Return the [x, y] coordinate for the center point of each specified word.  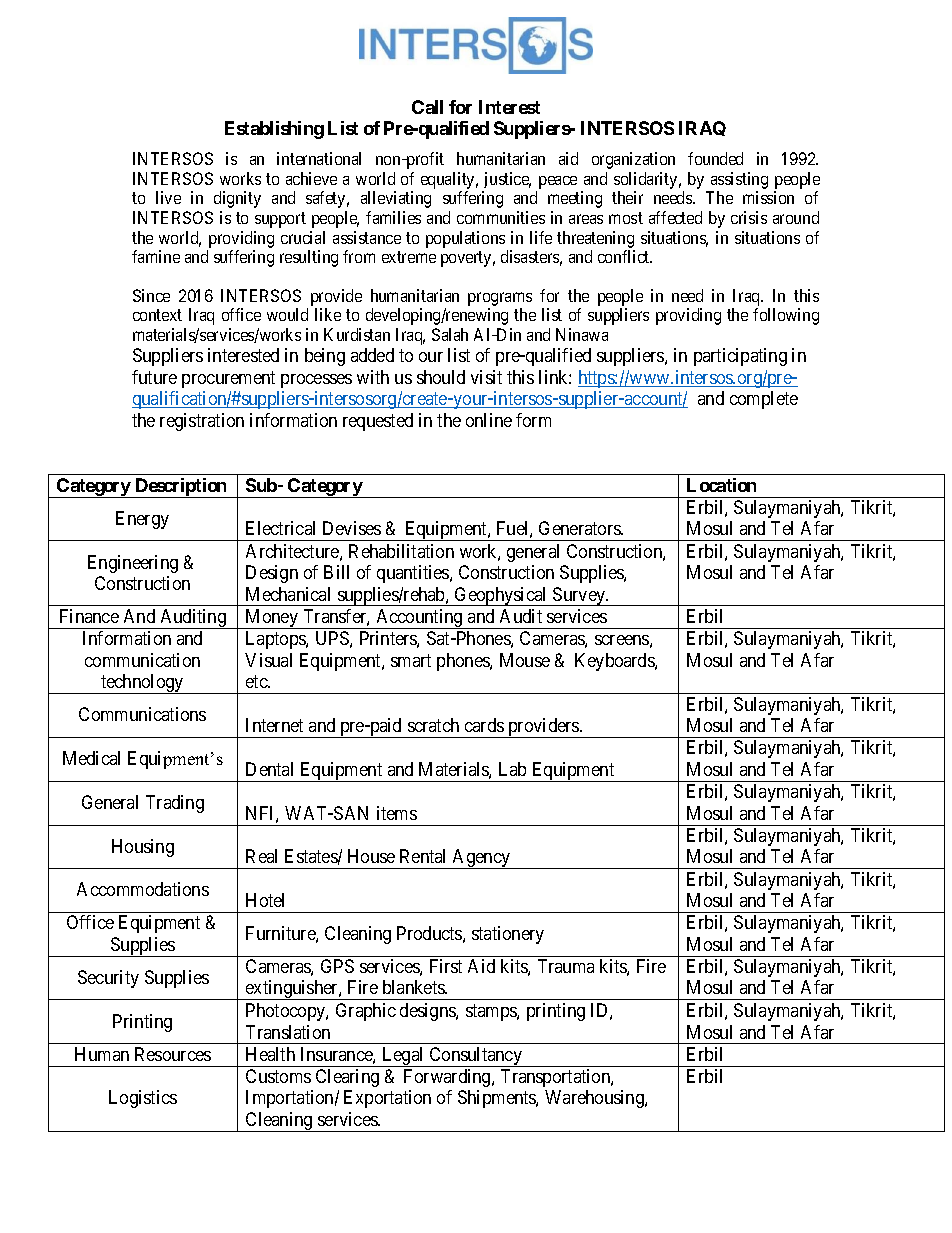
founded [715, 158]
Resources [173, 1054]
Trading [175, 804]
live [168, 197]
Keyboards [615, 662]
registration [202, 422]
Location [721, 485]
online [489, 420]
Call [427, 107]
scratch [433, 725]
